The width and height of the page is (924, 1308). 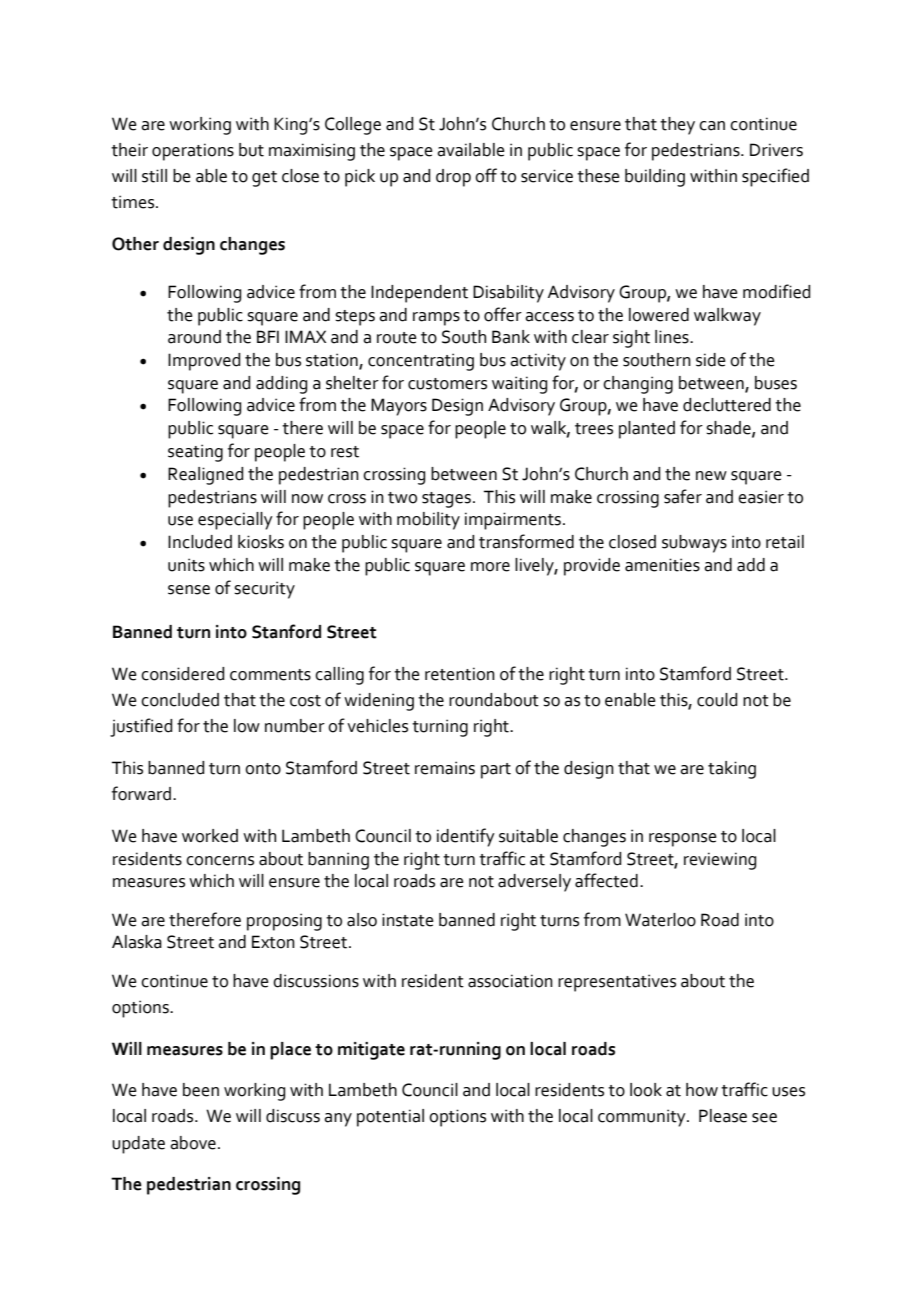 I want to click on been, so click(x=201, y=1090).
